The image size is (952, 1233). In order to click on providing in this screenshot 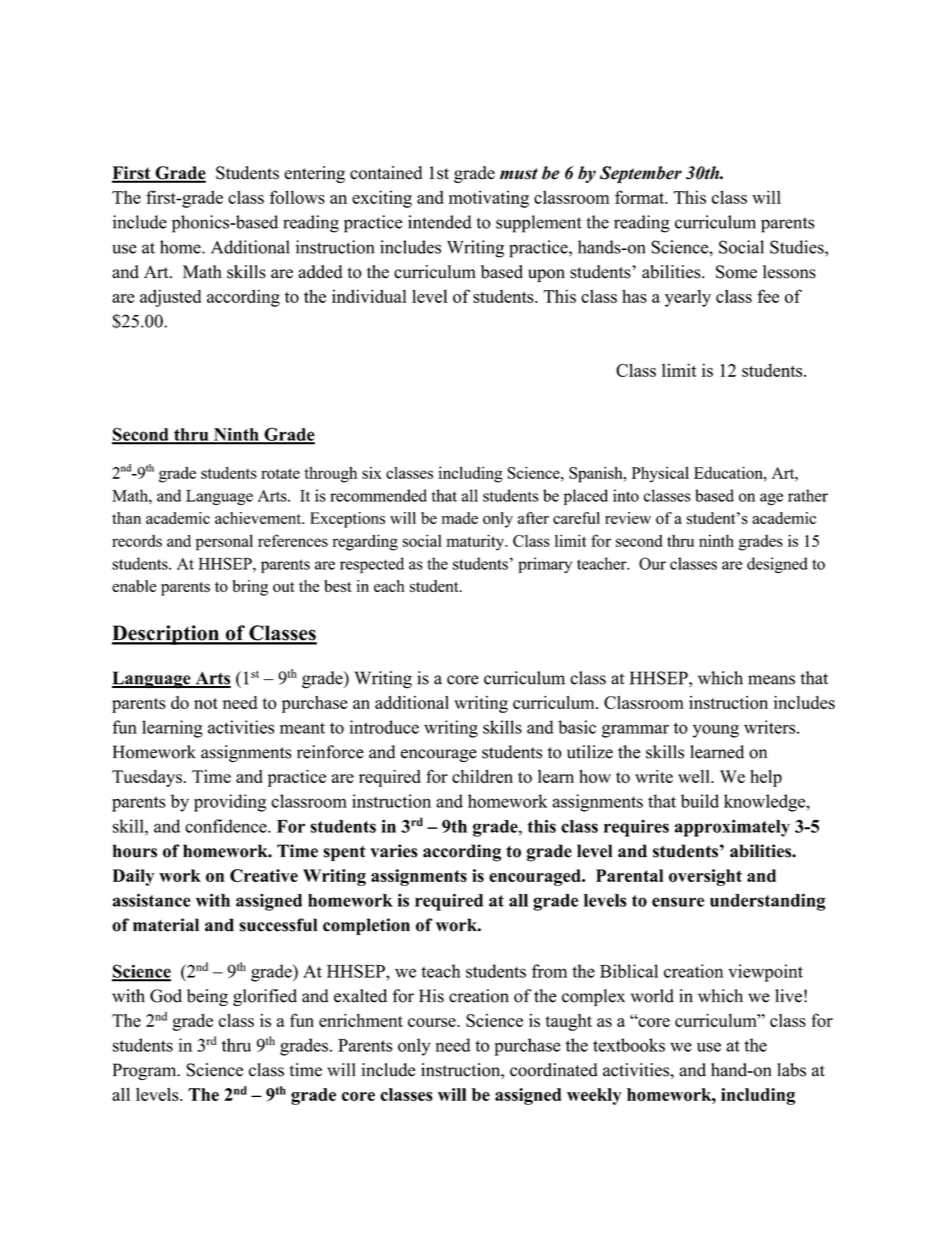, I will do `click(230, 803)`.
